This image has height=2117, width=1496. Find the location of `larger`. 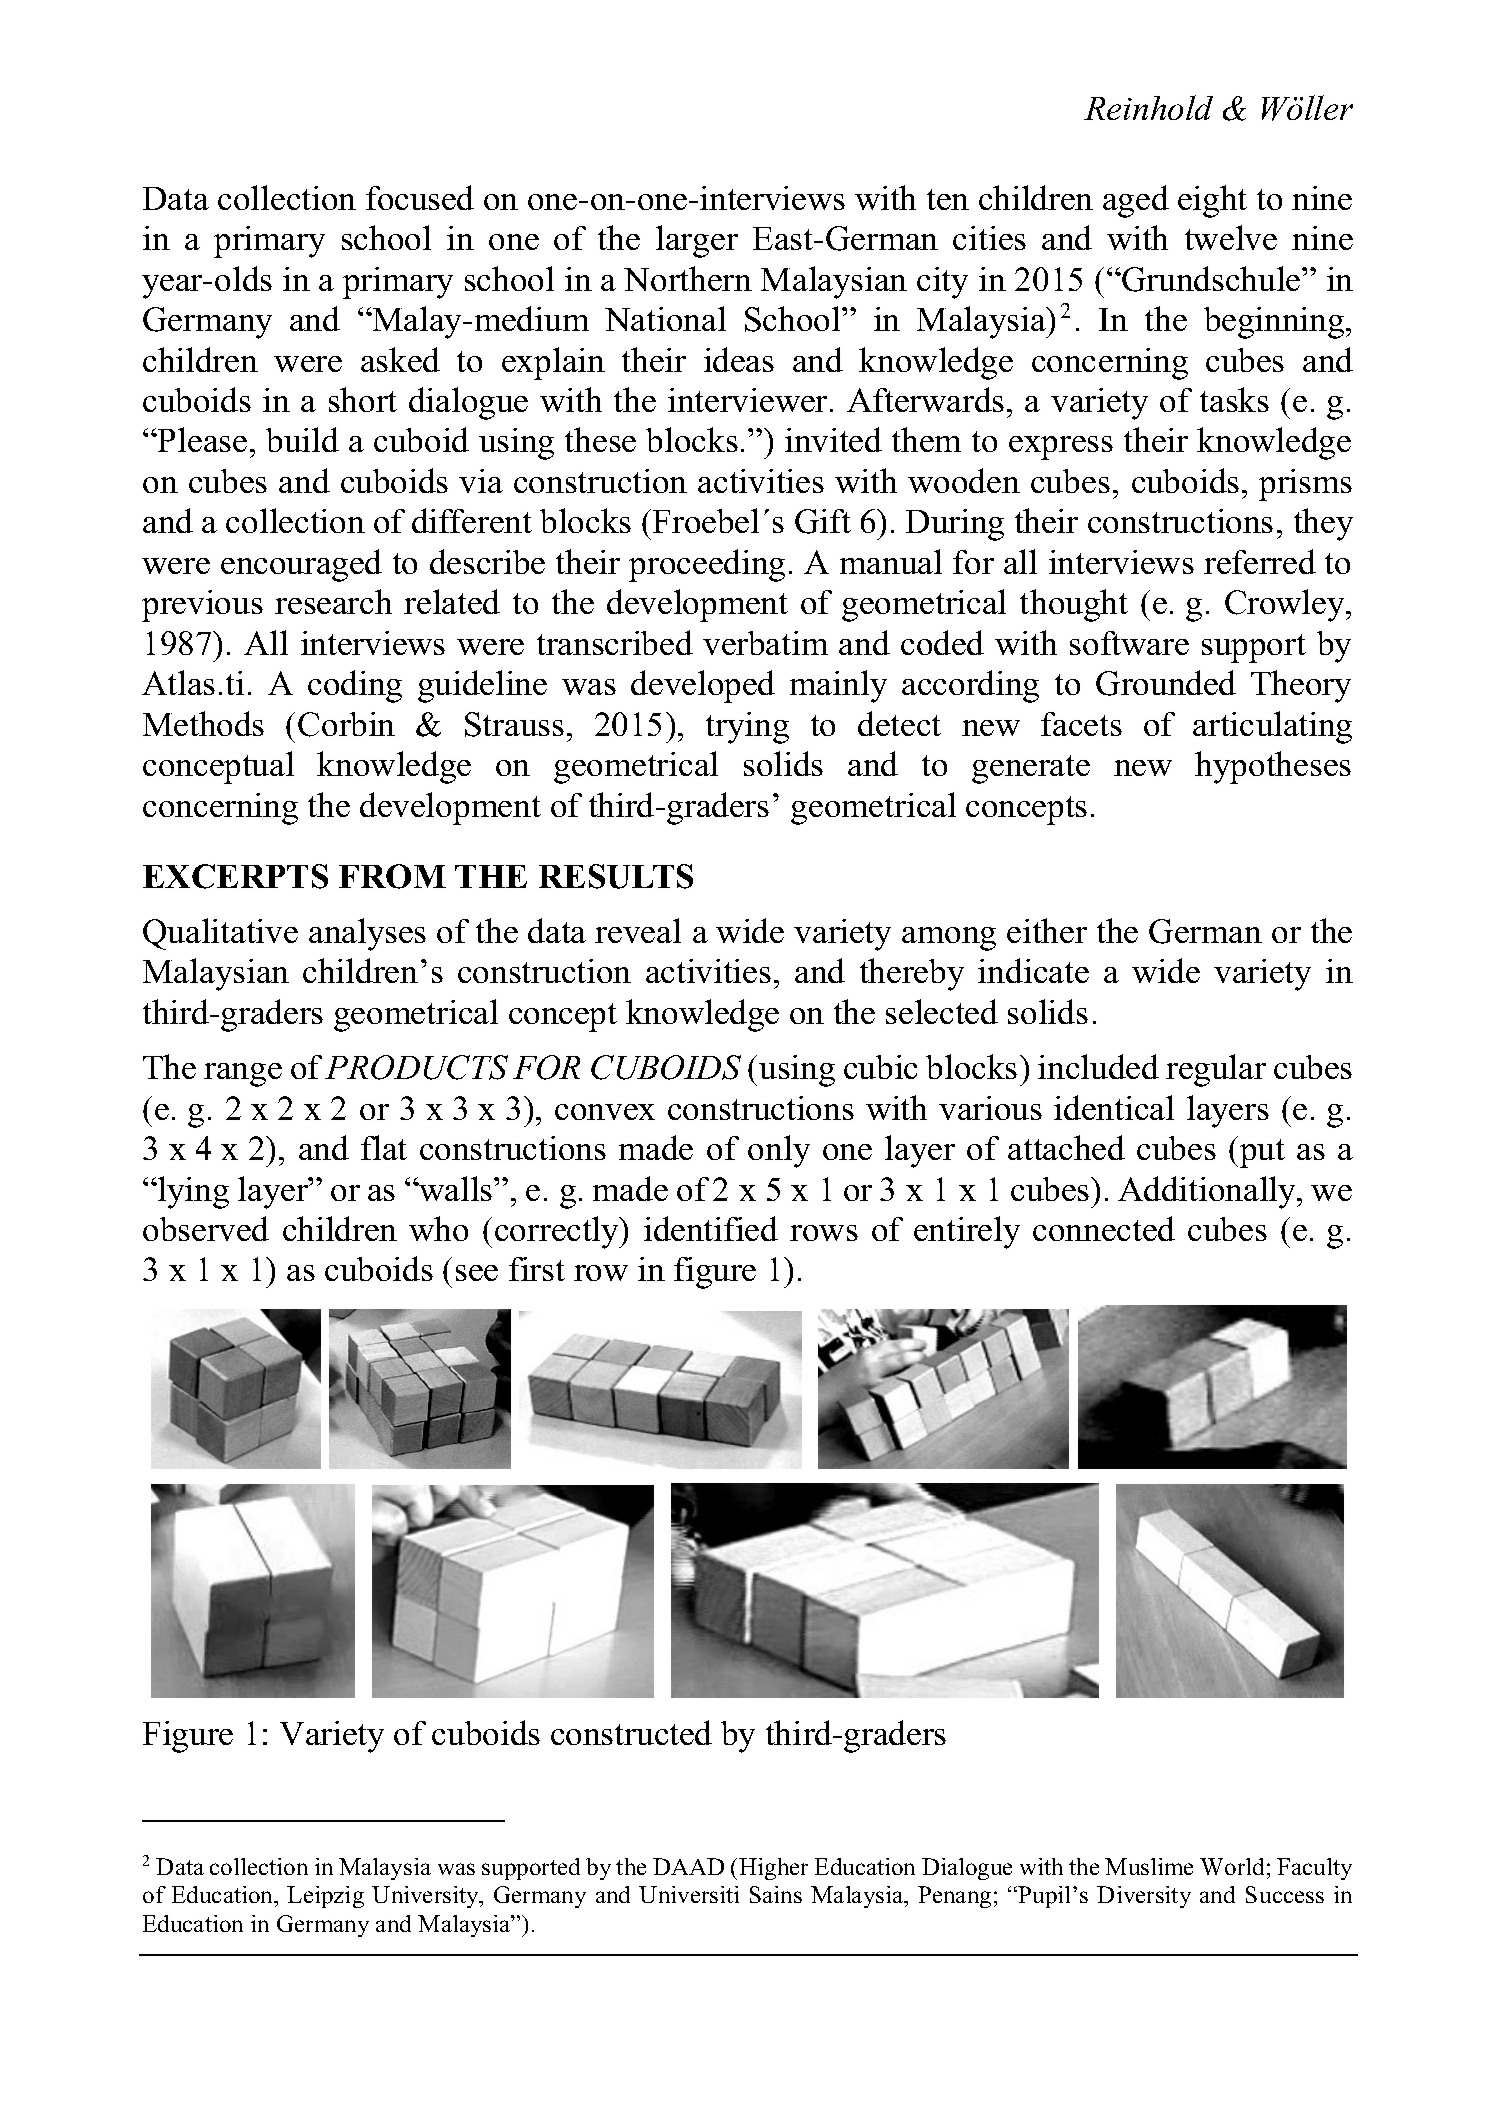

larger is located at coordinates (697, 241).
